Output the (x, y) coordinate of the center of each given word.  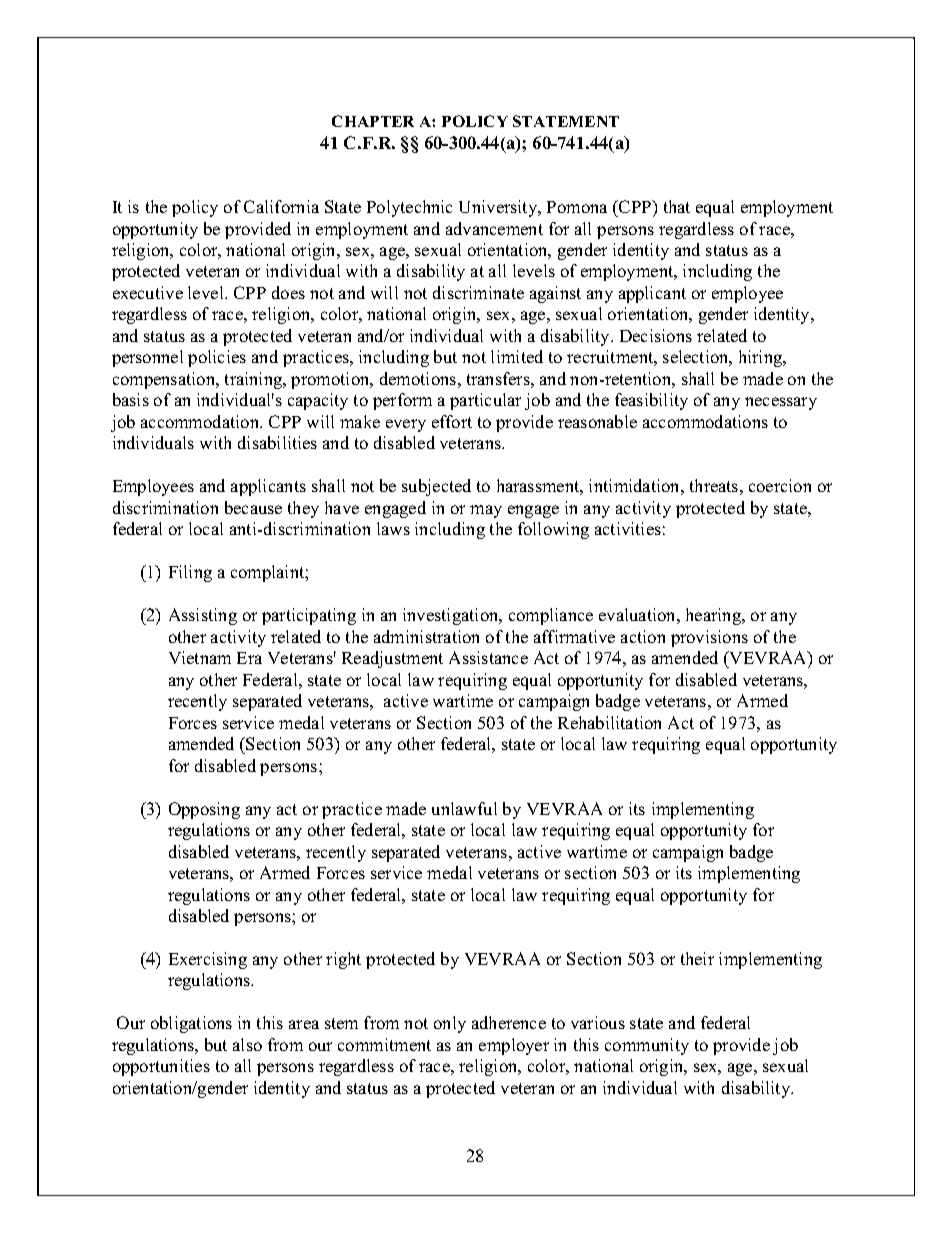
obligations (191, 1024)
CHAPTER (373, 121)
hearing (715, 616)
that (677, 206)
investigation (452, 616)
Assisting (203, 616)
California (281, 206)
